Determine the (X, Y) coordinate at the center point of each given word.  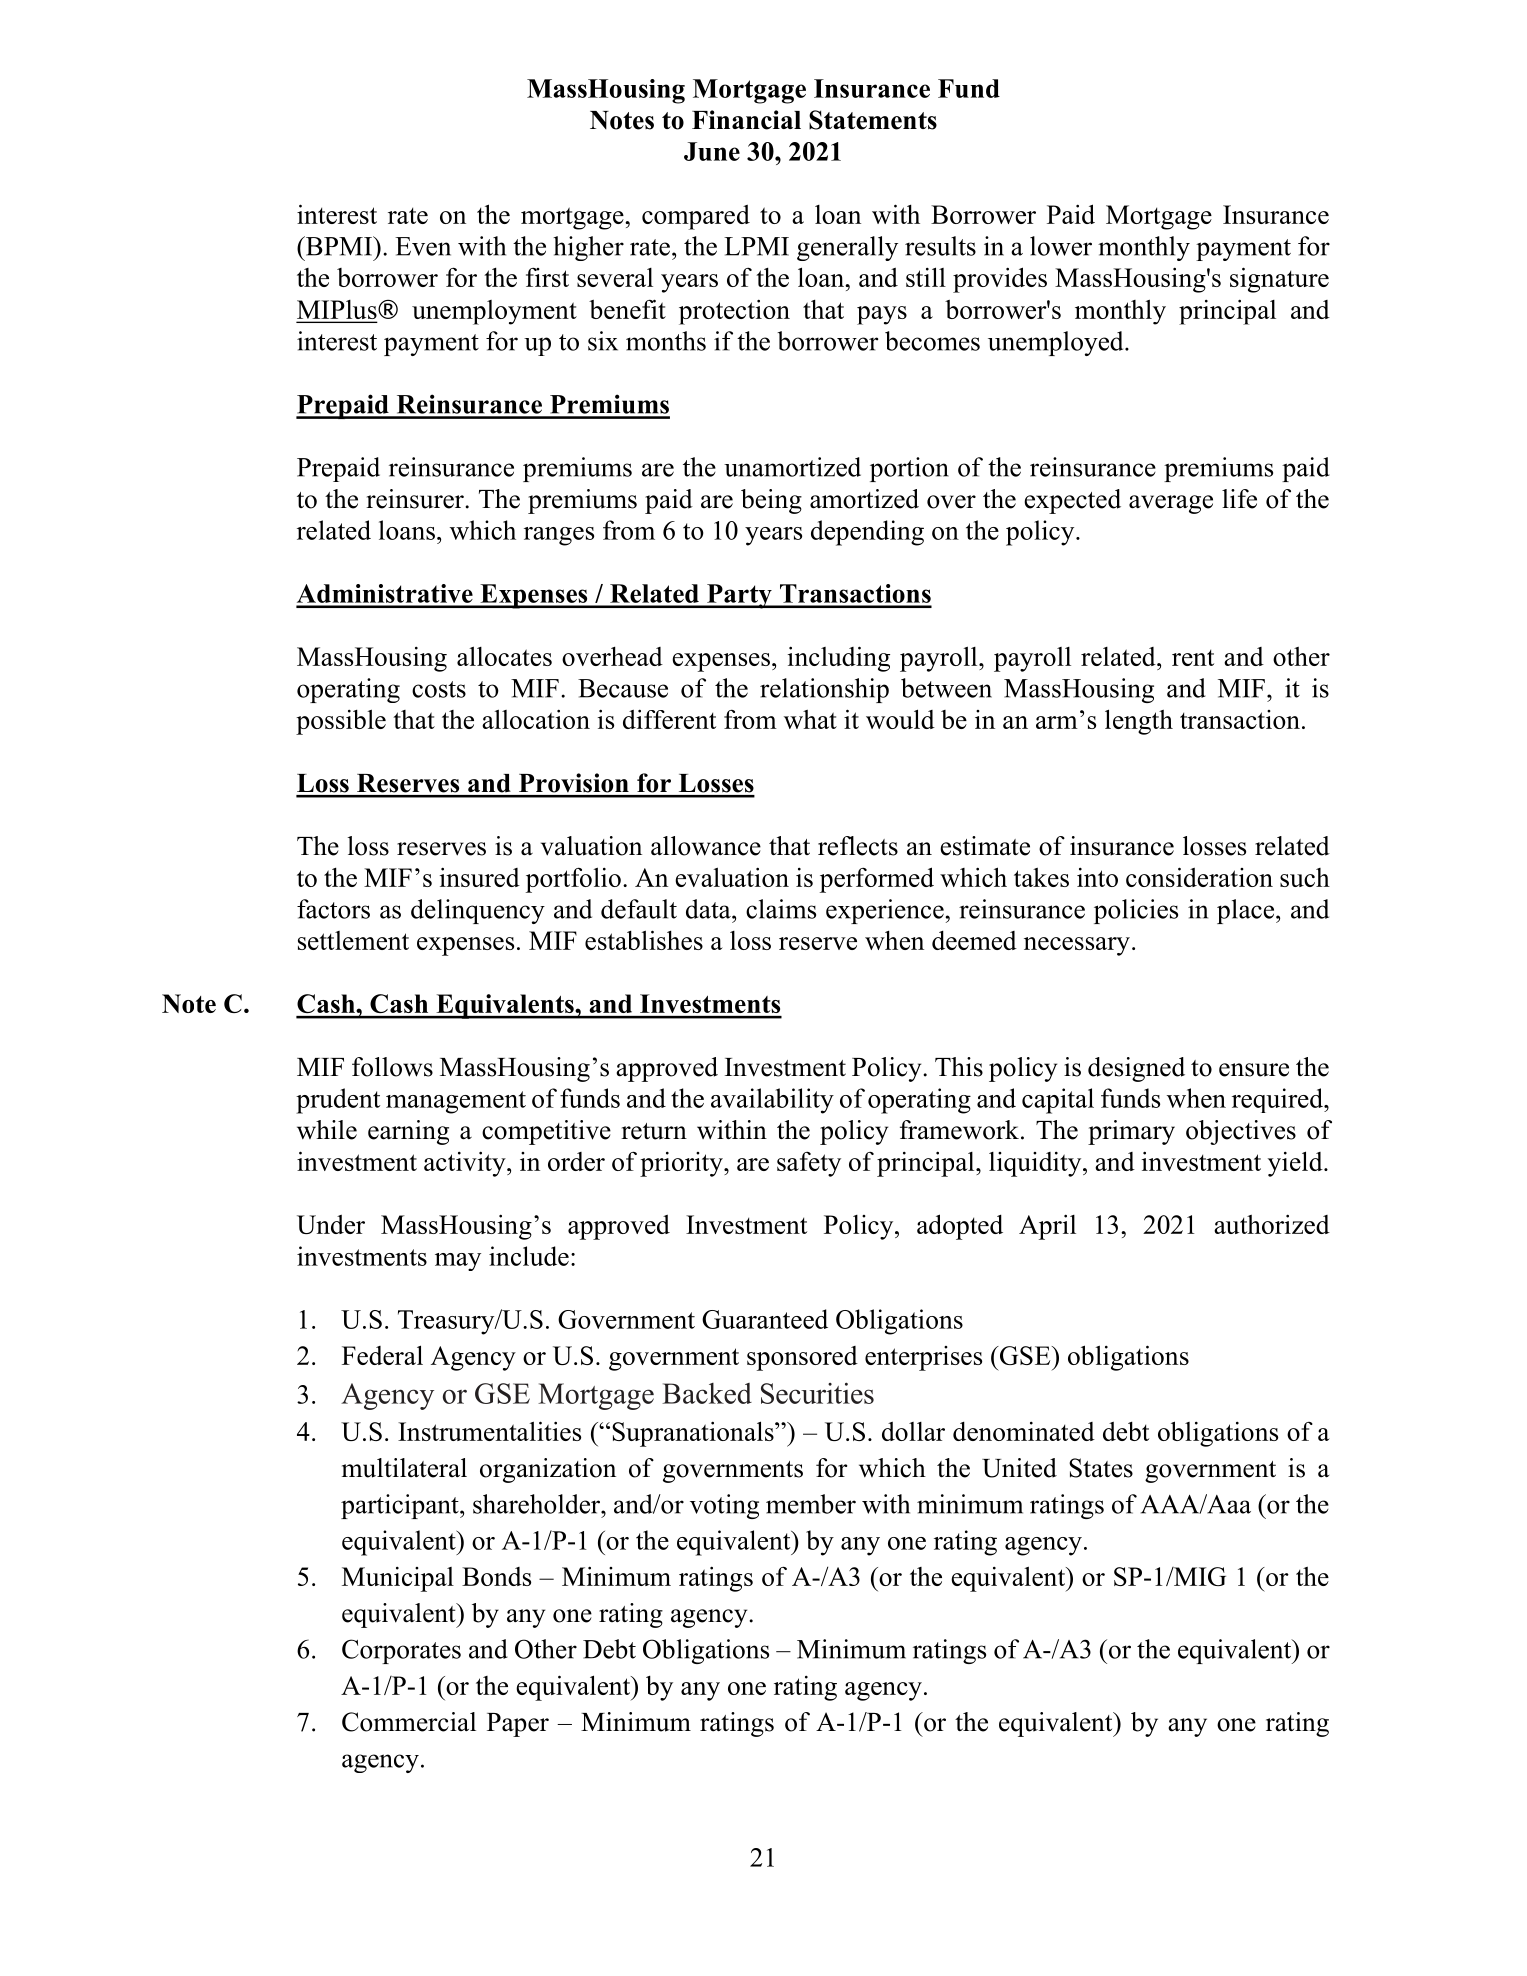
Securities (817, 1393)
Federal (382, 1355)
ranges (559, 536)
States (1101, 1468)
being (771, 501)
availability (772, 1101)
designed (1136, 1069)
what (810, 719)
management (456, 1102)
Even (423, 246)
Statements (873, 120)
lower (1061, 246)
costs (439, 689)
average (1171, 504)
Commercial (409, 1722)
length (1139, 722)
